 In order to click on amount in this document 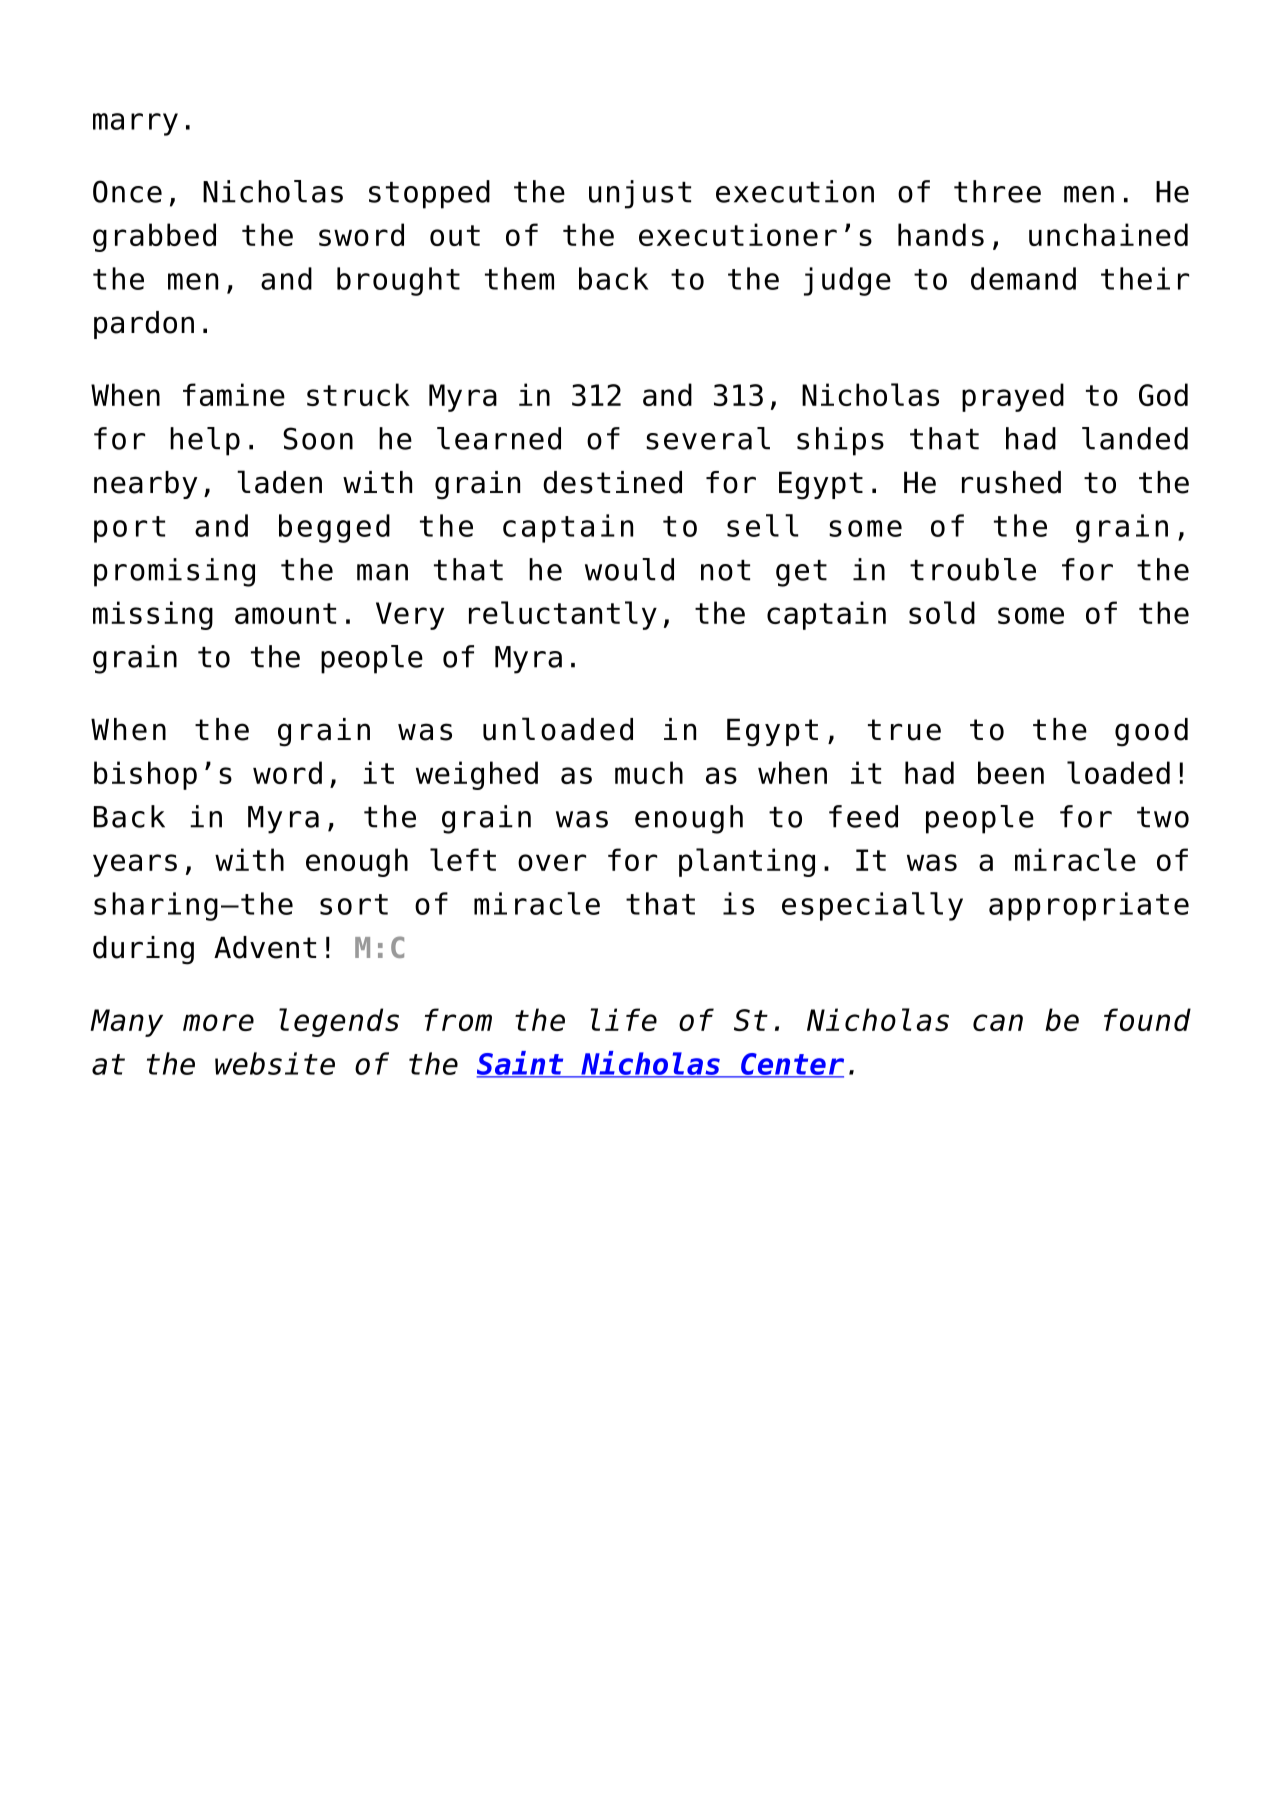, I will do `click(285, 613)`.
